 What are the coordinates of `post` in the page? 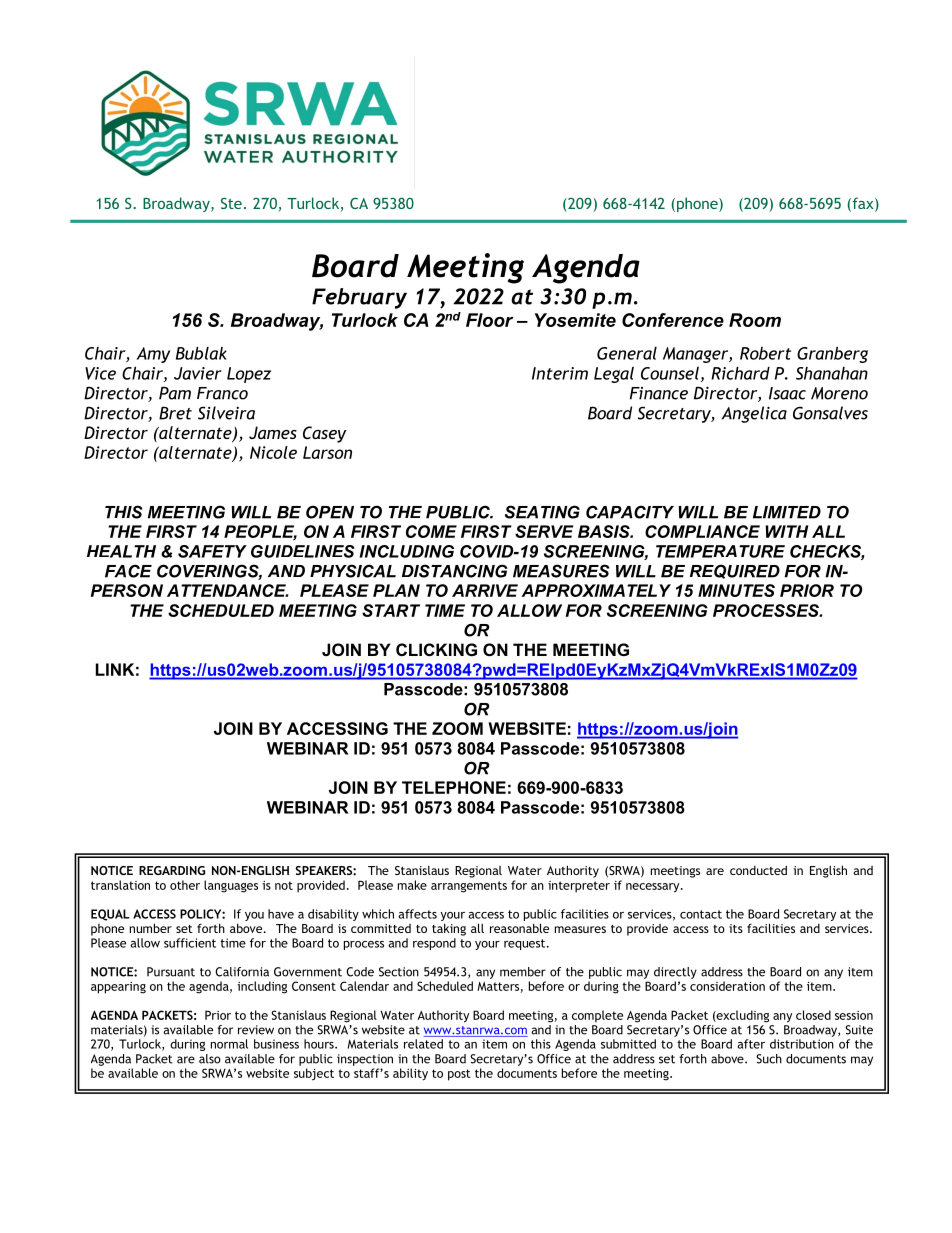 It's located at (459, 1075).
